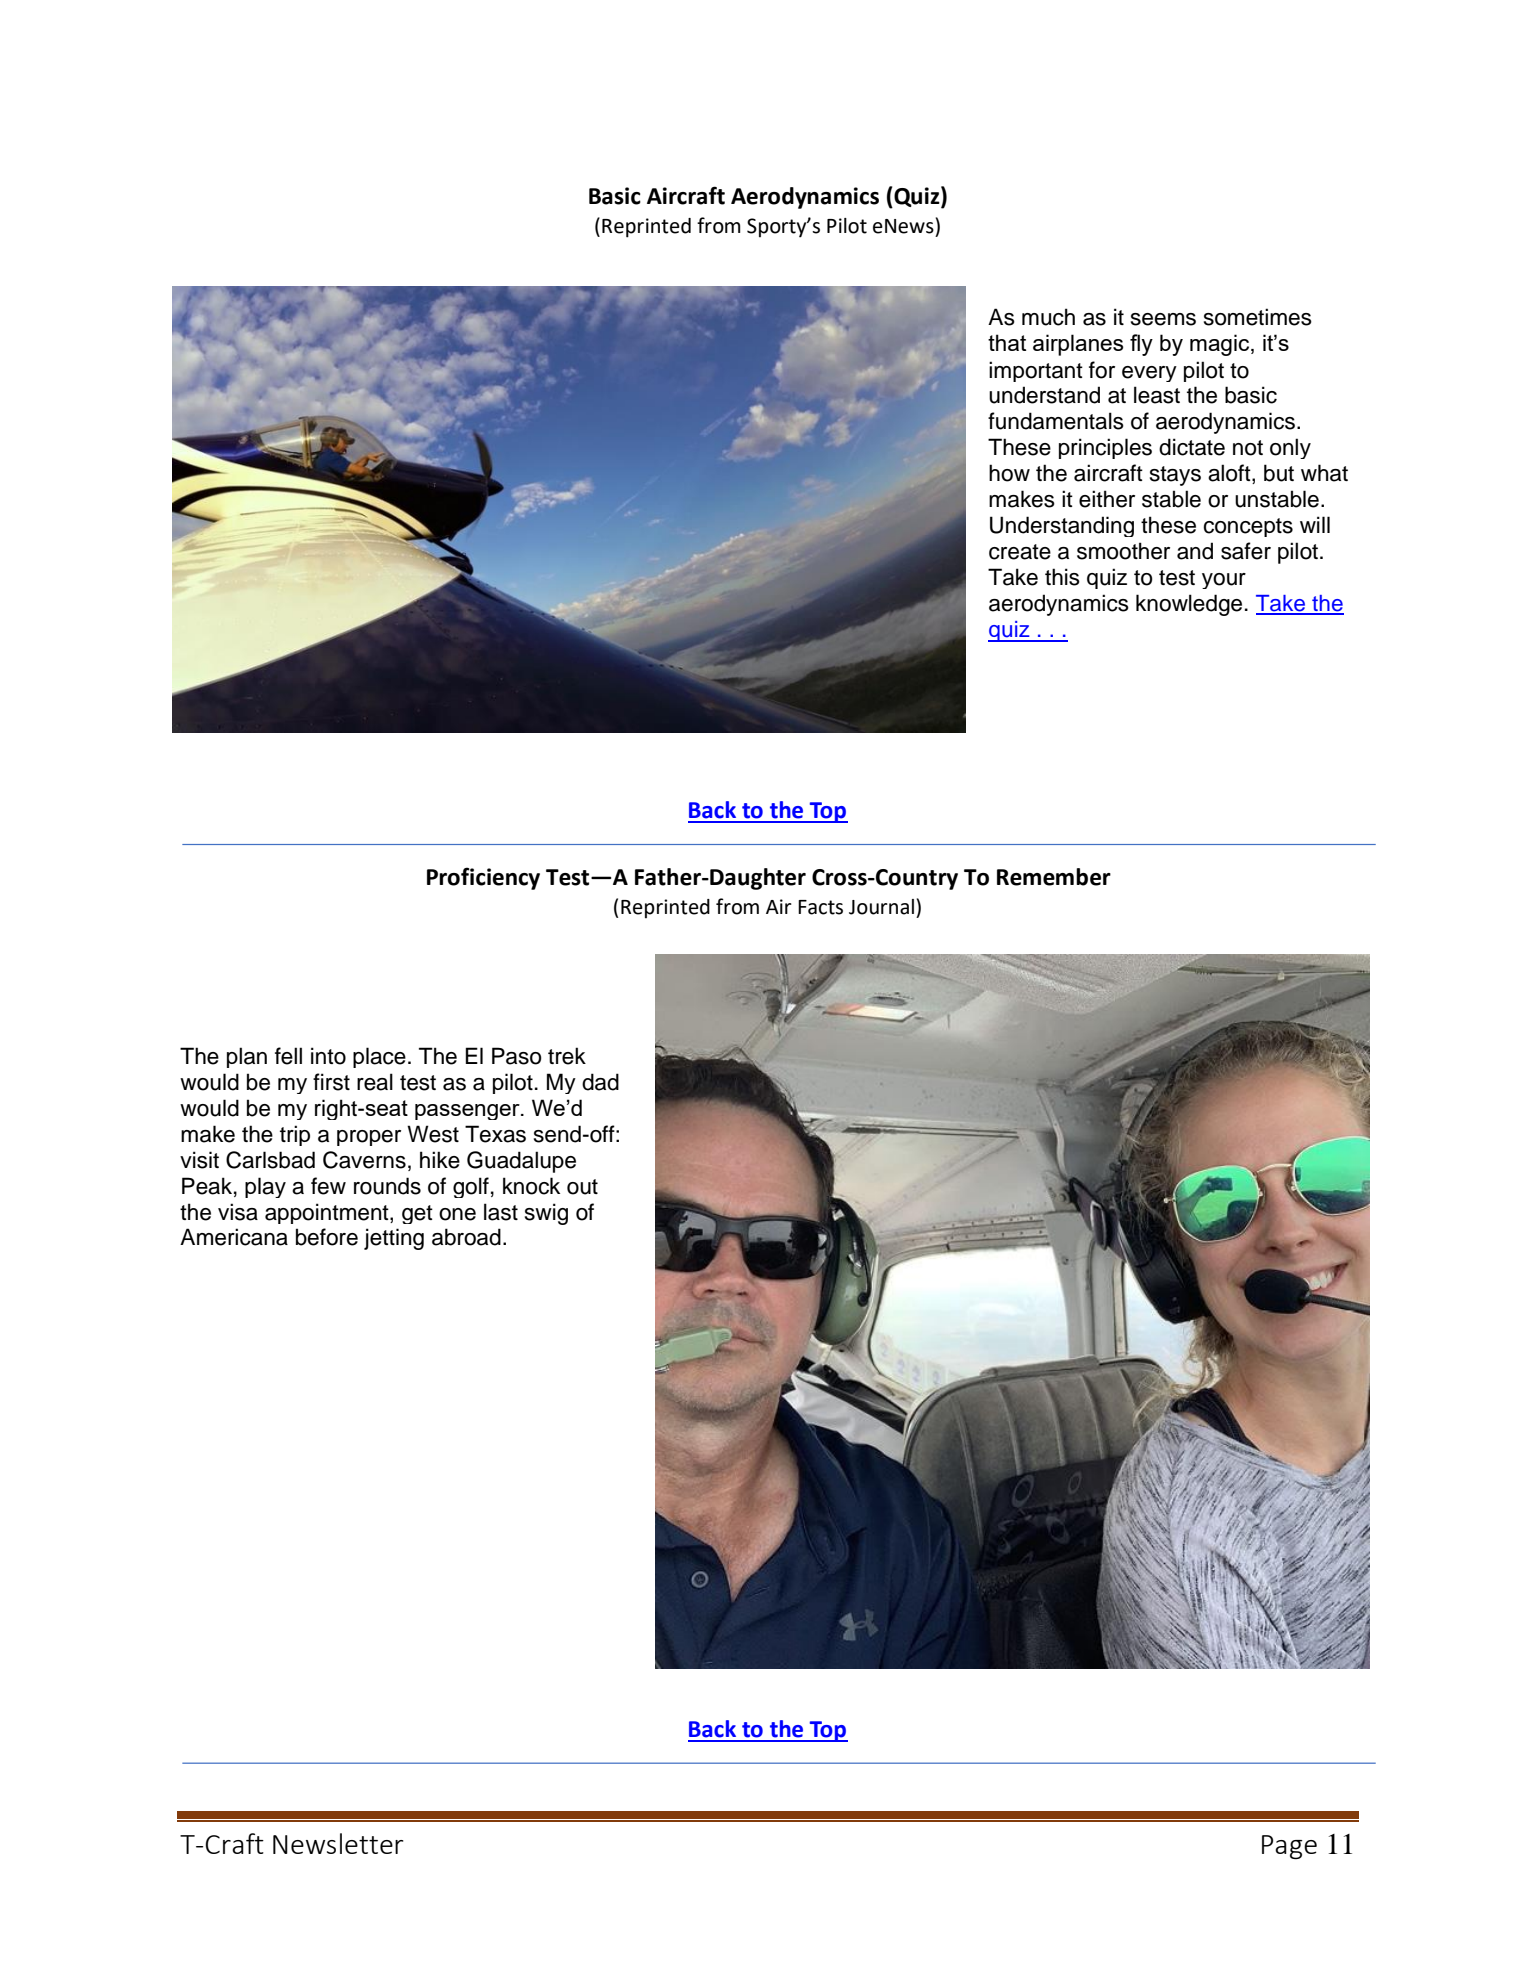  What do you see at coordinates (338, 1843) in the document?
I see `Newsletter` at bounding box center [338, 1843].
